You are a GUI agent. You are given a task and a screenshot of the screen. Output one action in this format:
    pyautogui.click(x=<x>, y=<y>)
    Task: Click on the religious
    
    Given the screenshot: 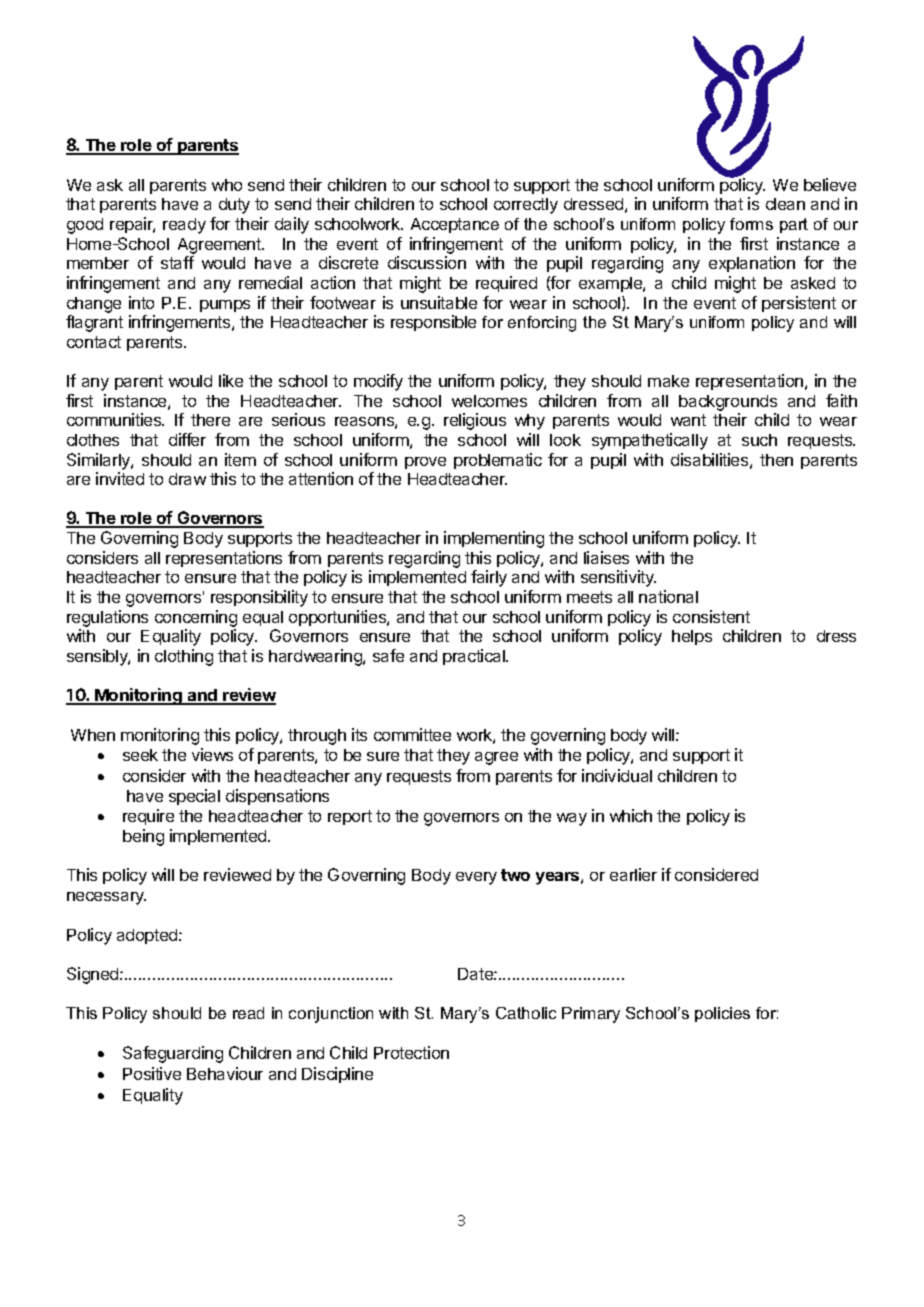 What is the action you would take?
    pyautogui.click(x=475, y=421)
